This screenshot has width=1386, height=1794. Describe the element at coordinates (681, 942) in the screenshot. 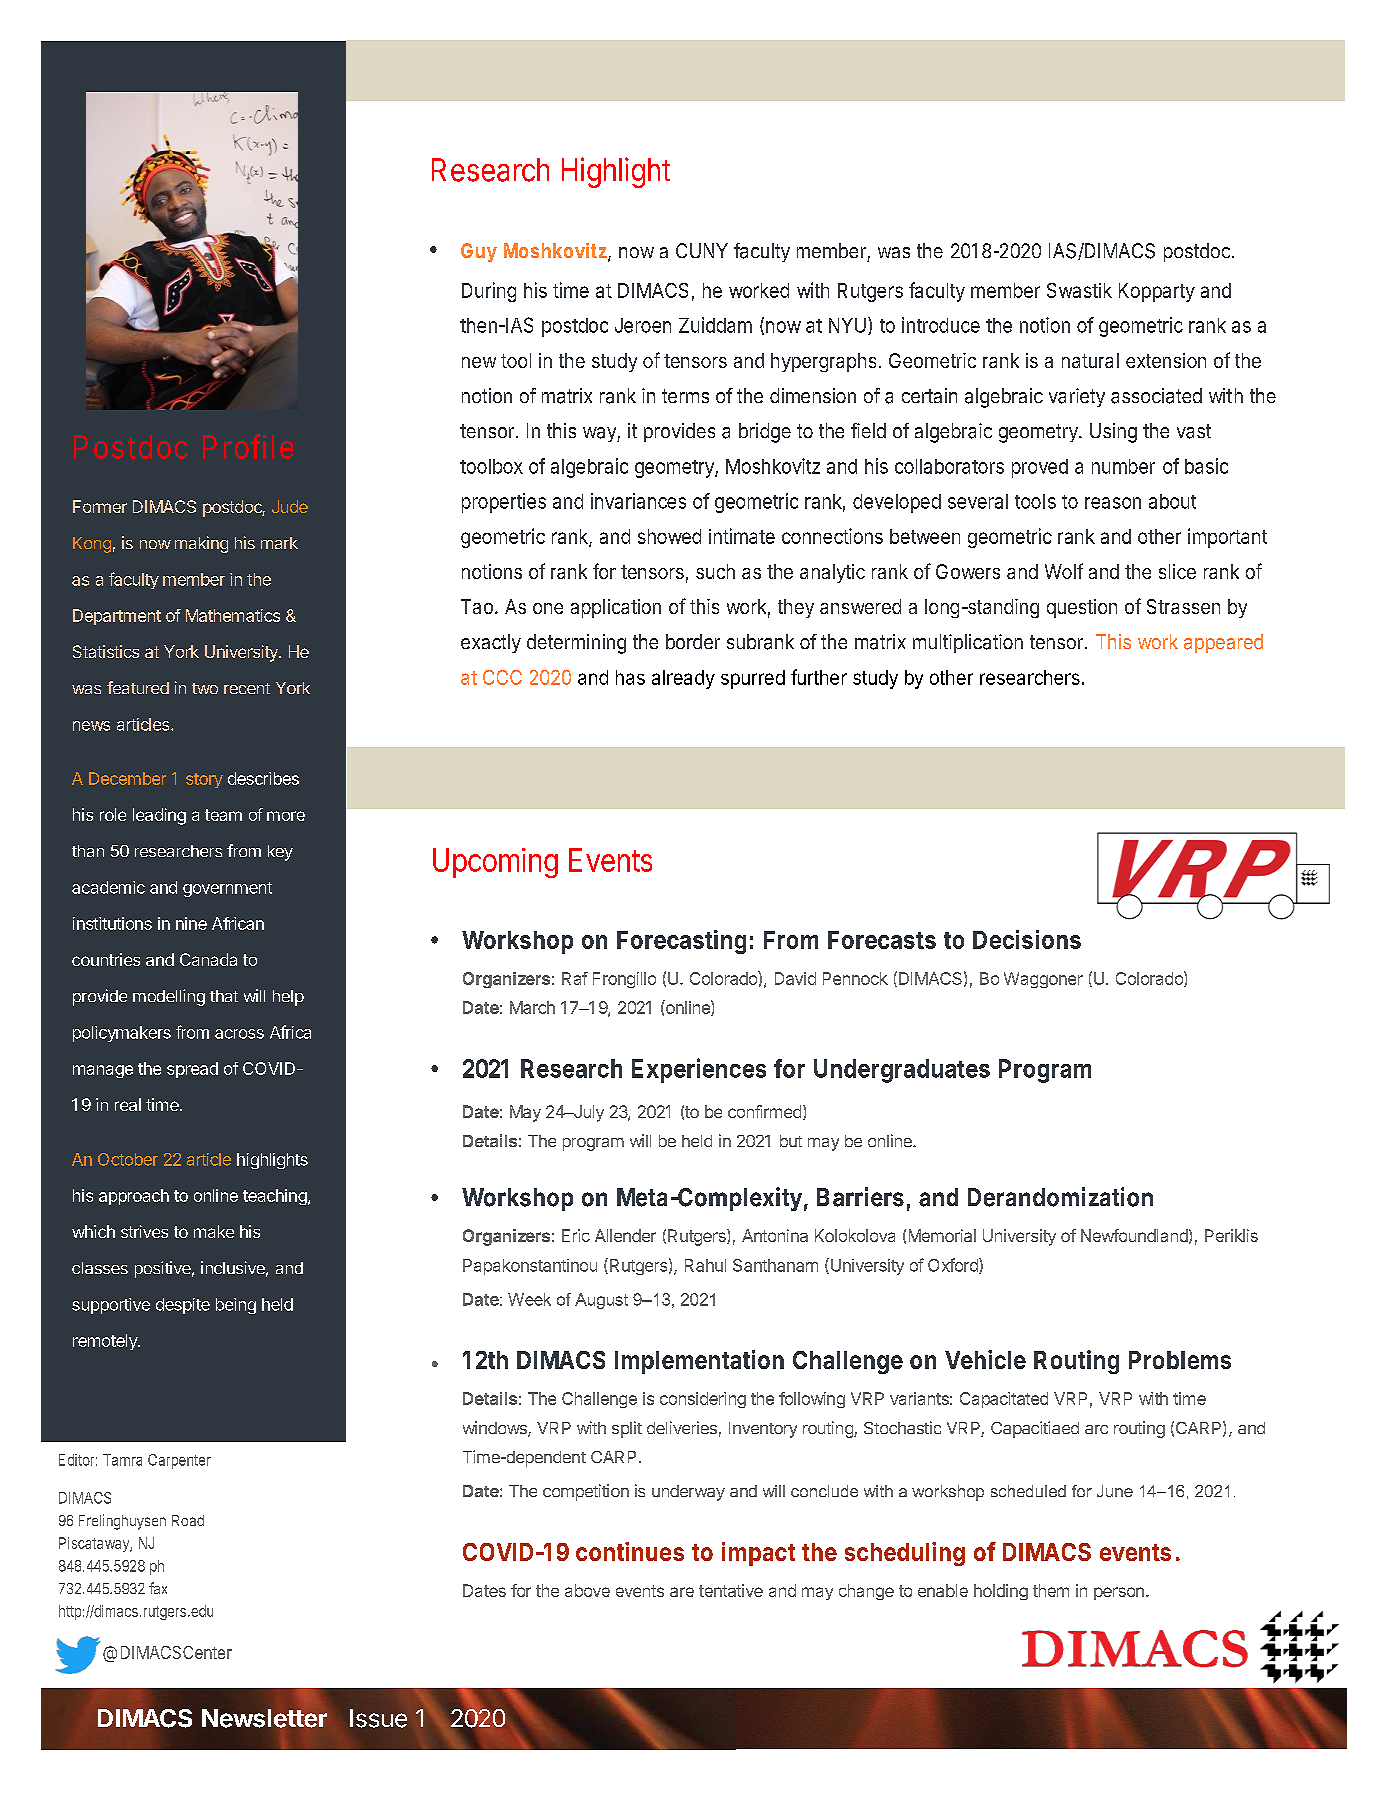

I see `Forecasting` at that location.
